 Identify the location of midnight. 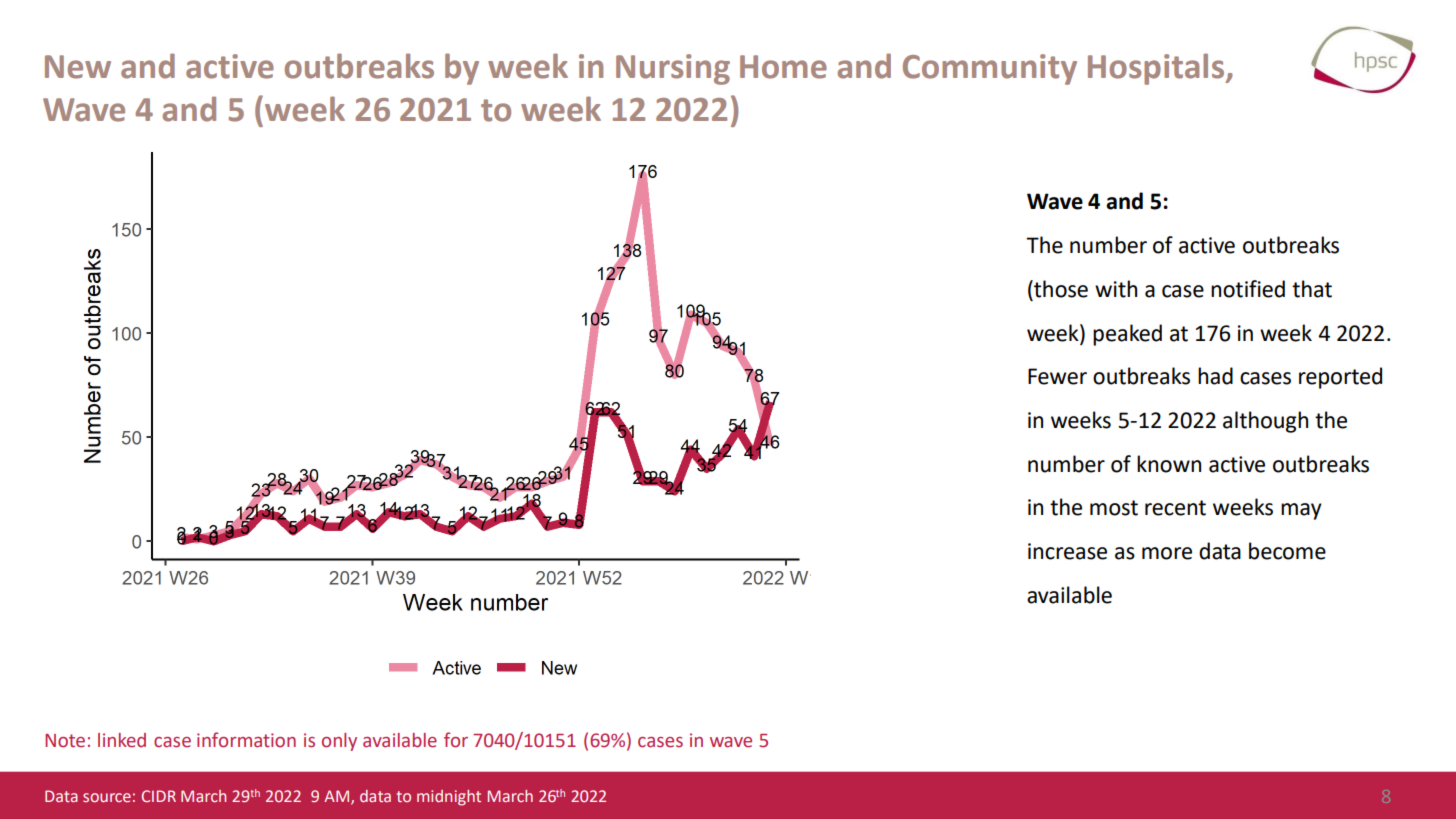
(449, 798).
